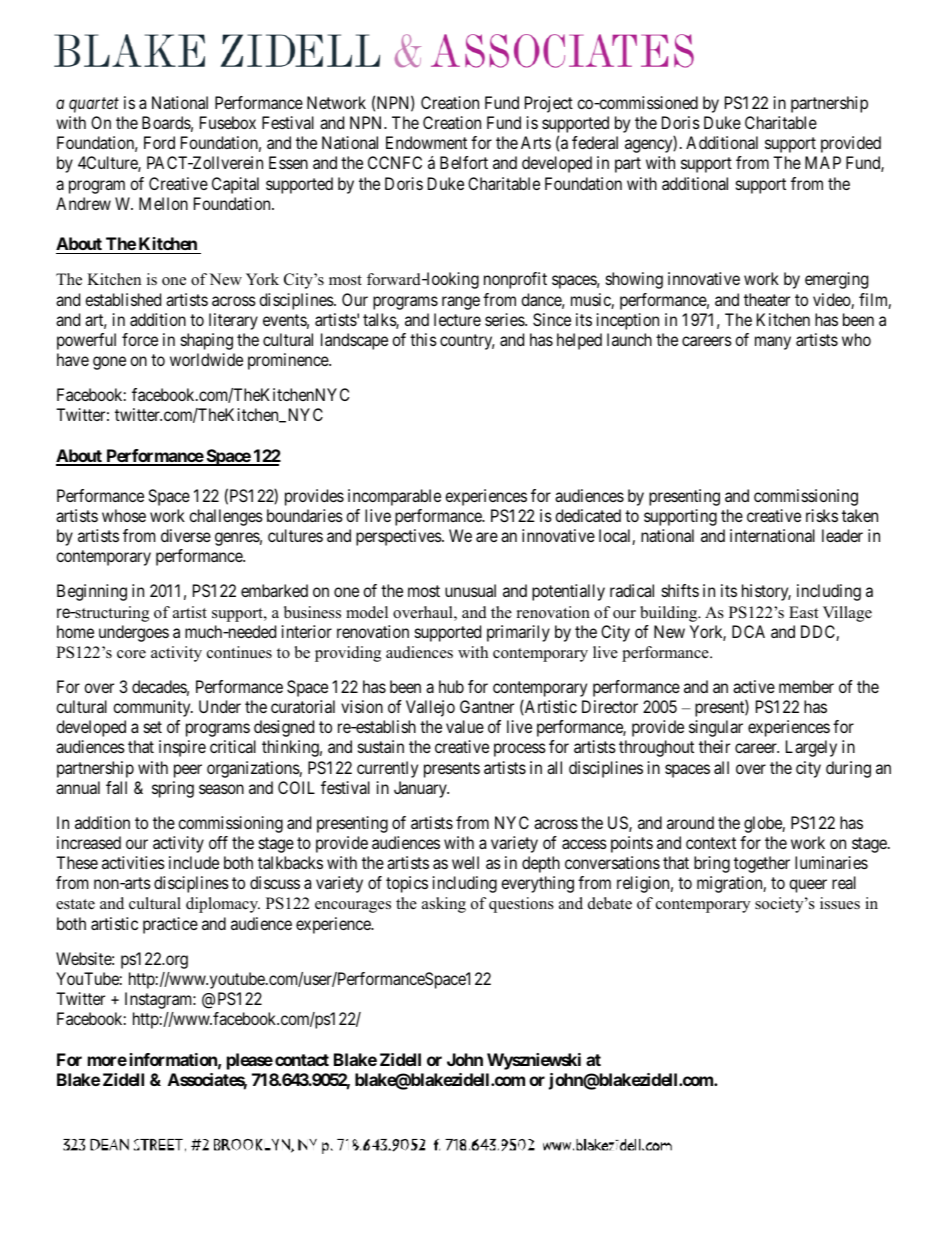  What do you see at coordinates (153, 727) in the page?
I see `set` at bounding box center [153, 727].
